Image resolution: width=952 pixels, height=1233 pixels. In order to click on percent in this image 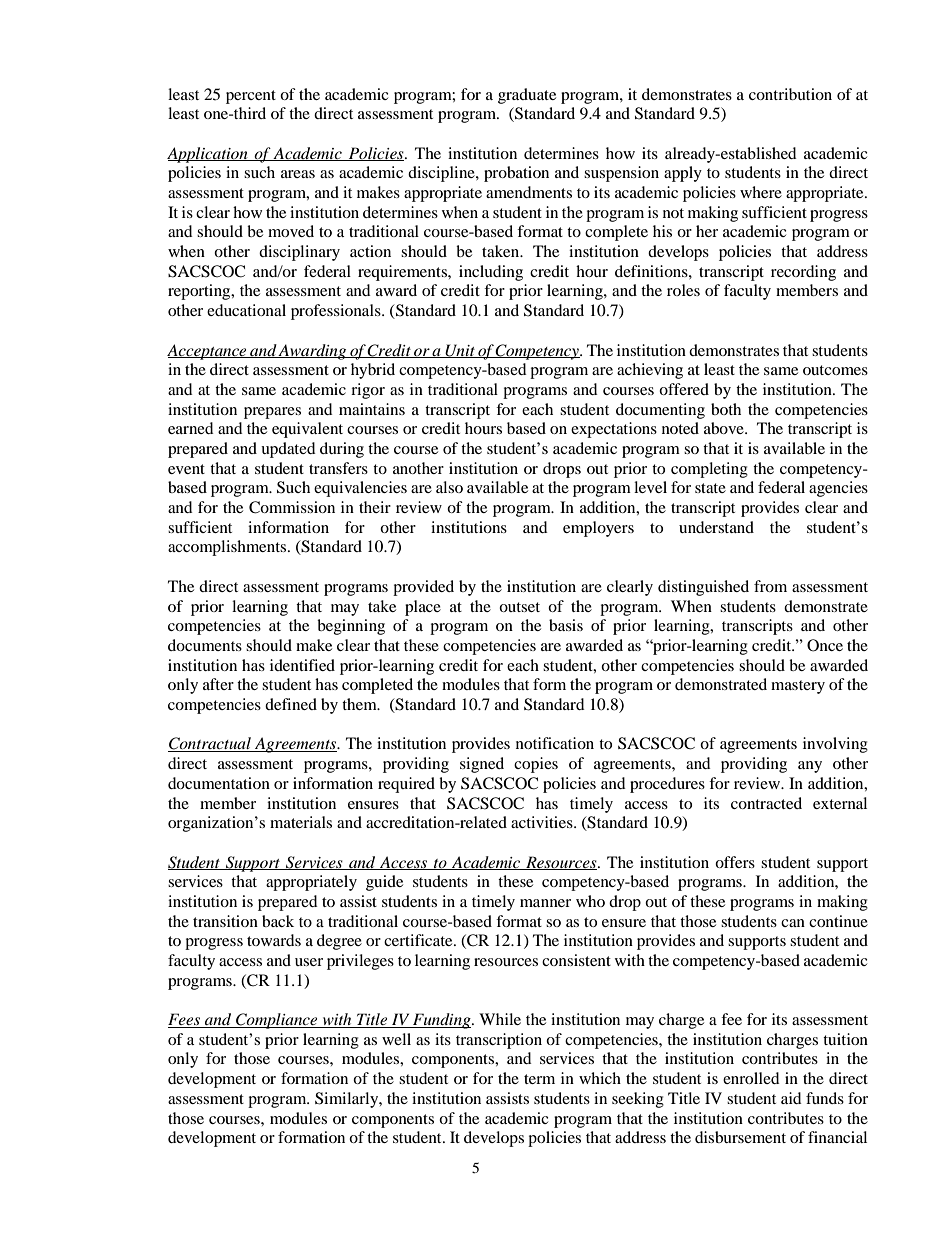, I will do `click(251, 97)`.
